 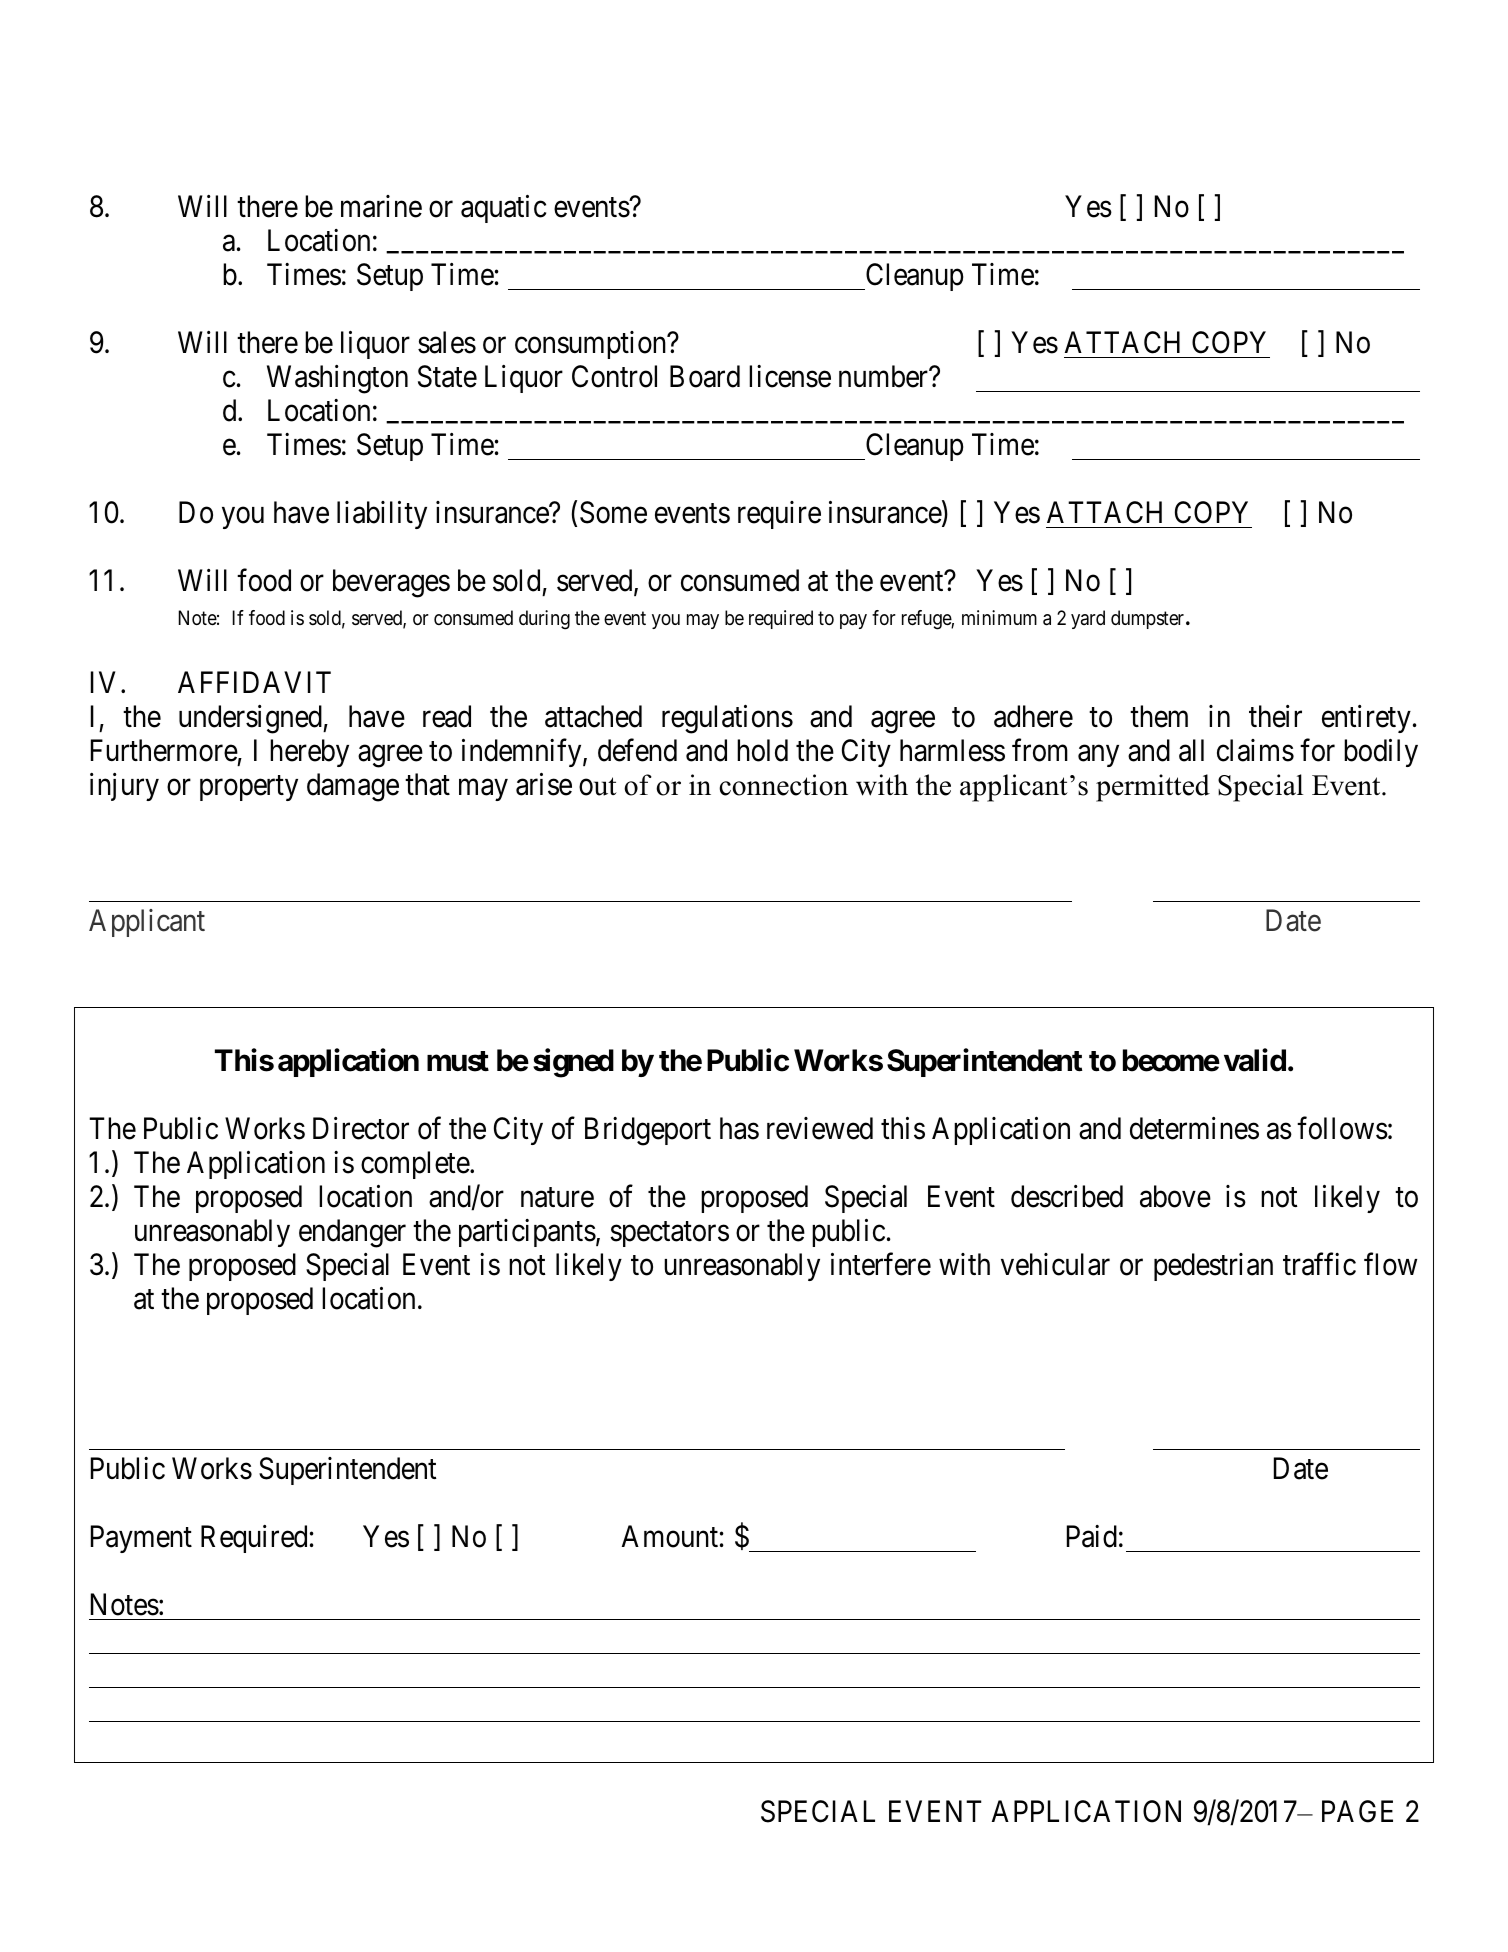 I want to click on license, so click(x=790, y=376).
